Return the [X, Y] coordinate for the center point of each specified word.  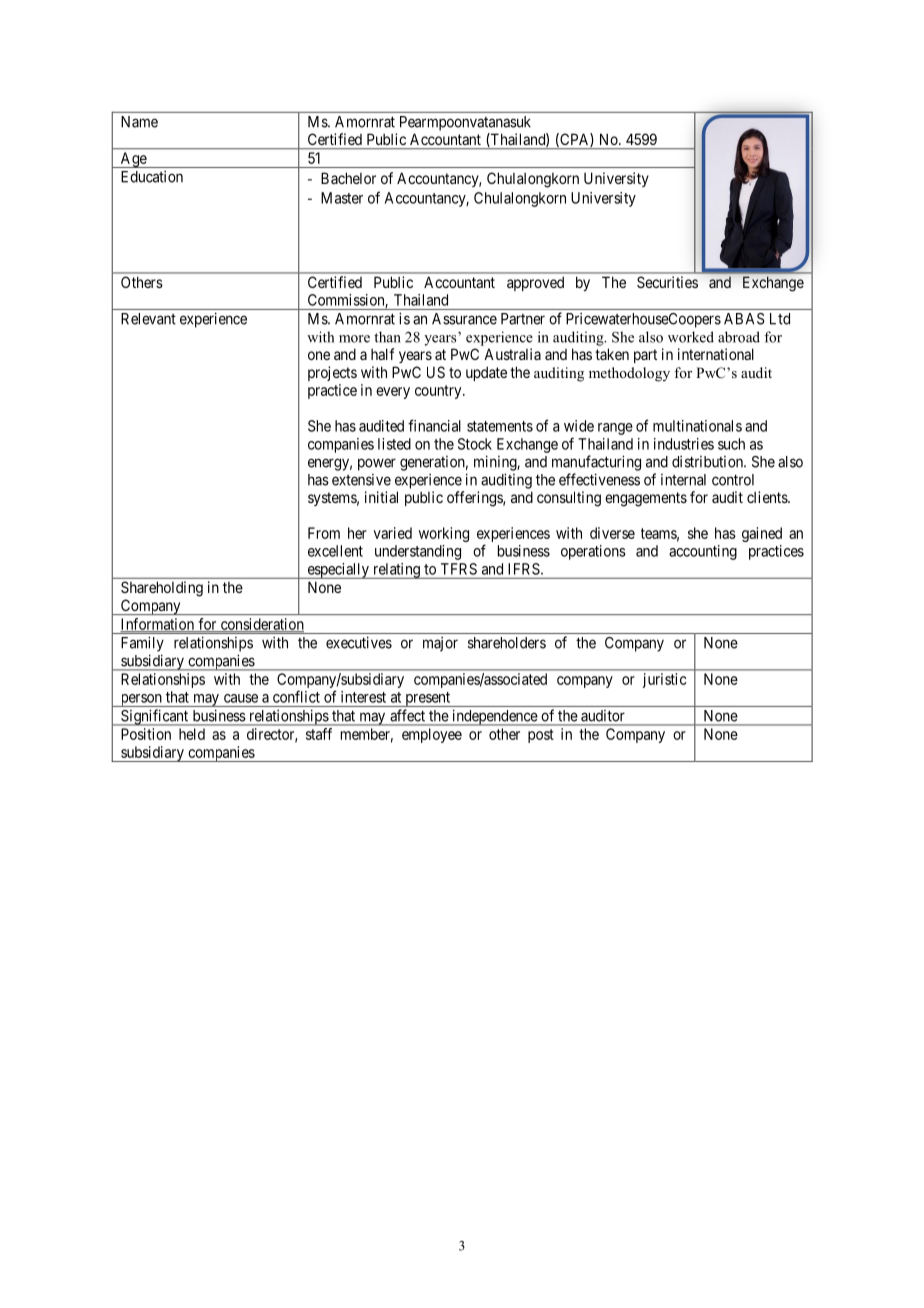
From [324, 533]
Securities [667, 282]
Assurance [464, 319]
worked [691, 337]
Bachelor [348, 178]
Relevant [148, 319]
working [444, 534]
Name [139, 122]
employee [432, 735]
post [541, 736]
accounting [703, 552]
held [192, 734]
